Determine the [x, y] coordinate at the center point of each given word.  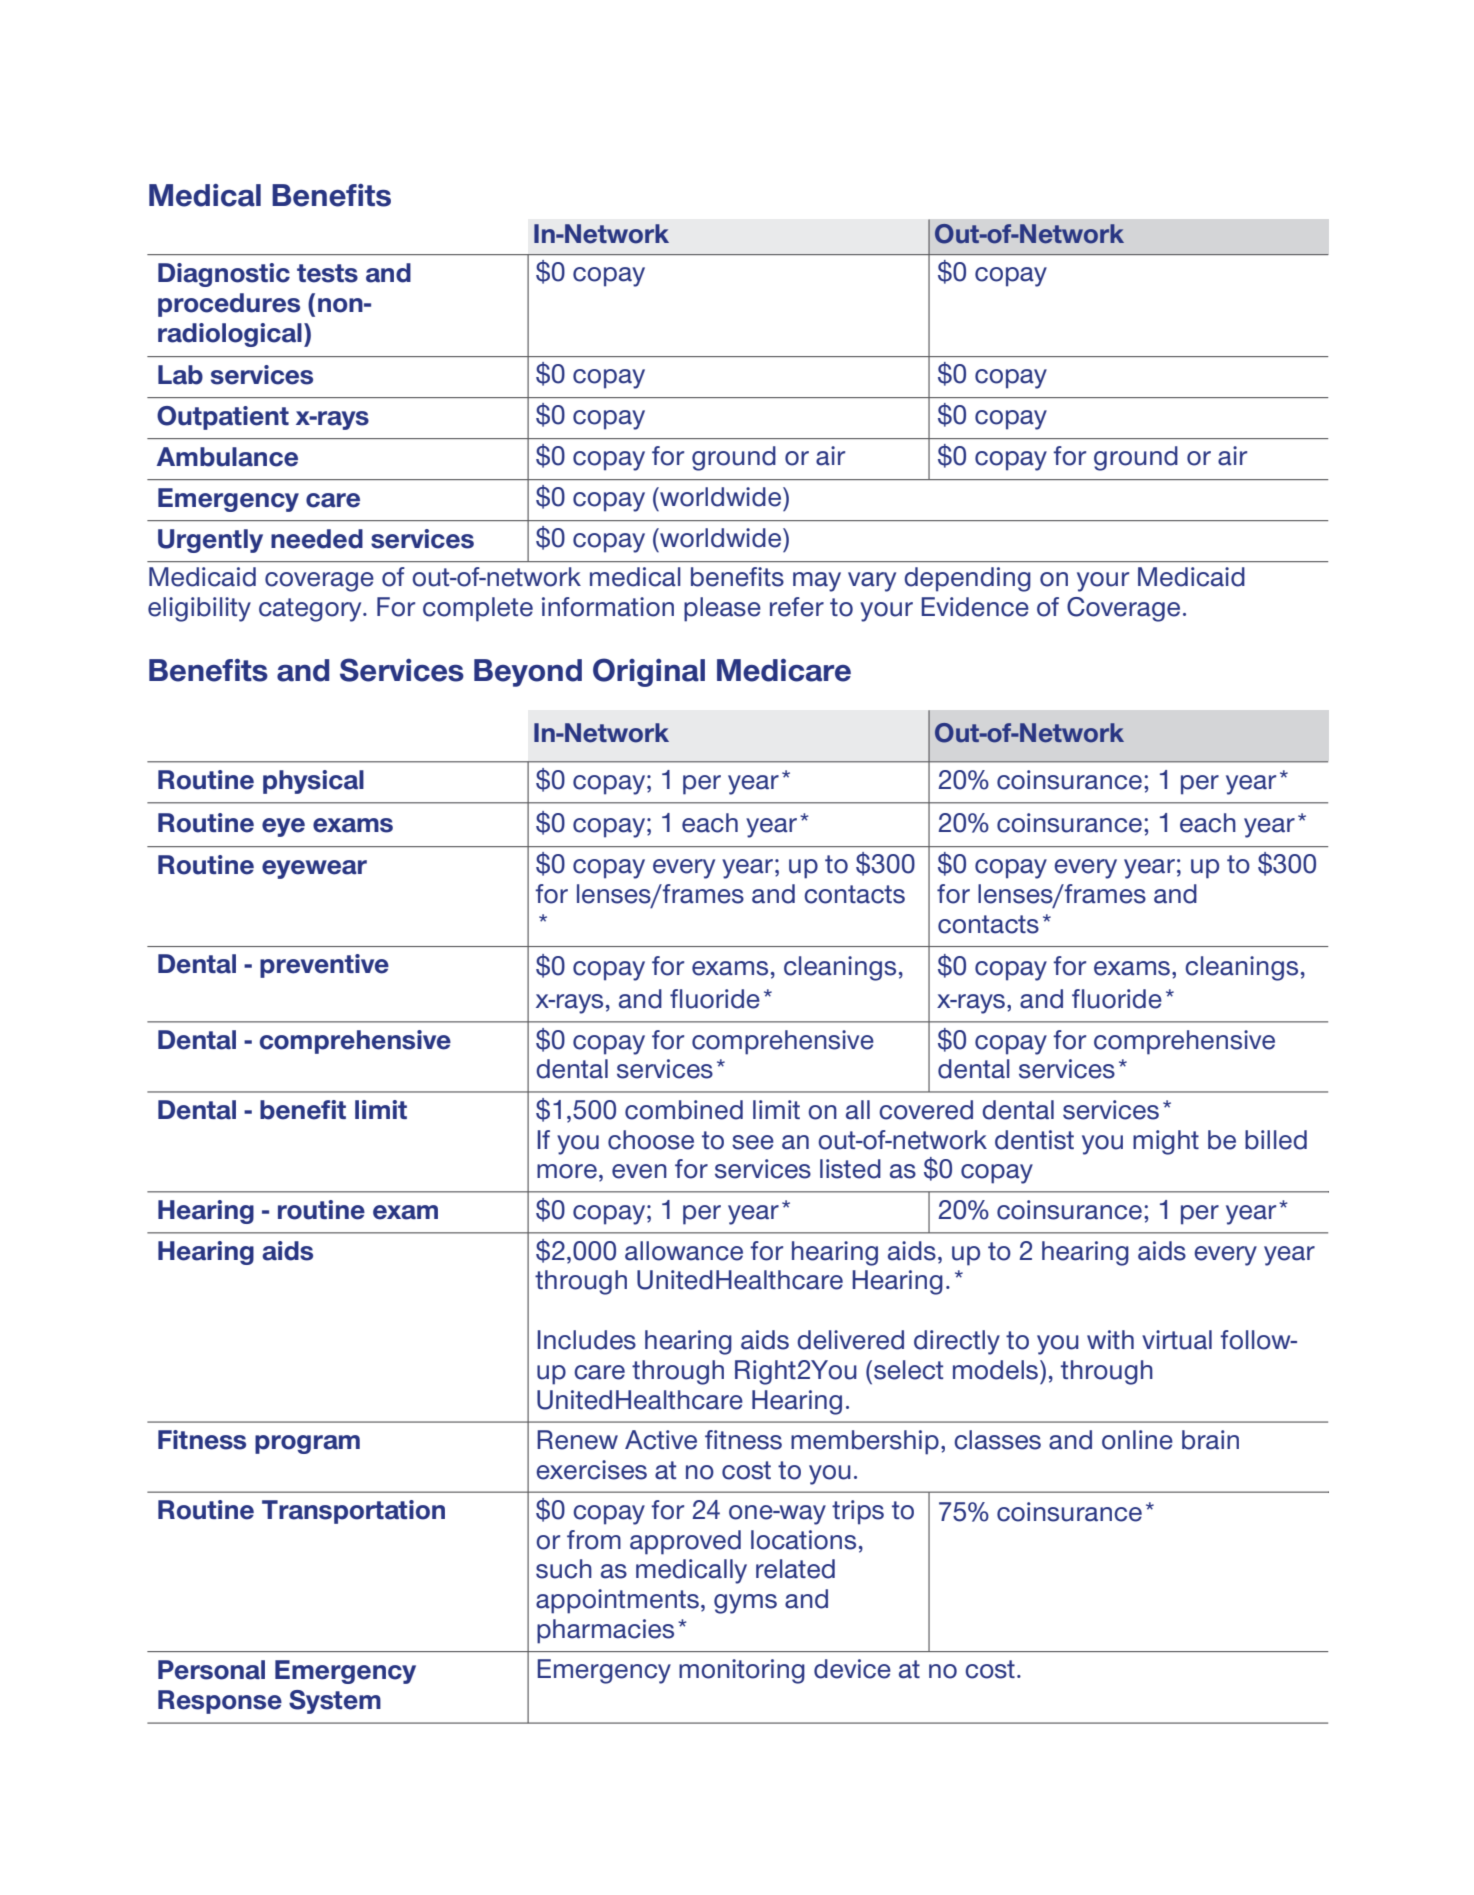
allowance [684, 1251]
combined [684, 1110]
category [311, 610]
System [335, 1702]
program [307, 1444]
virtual [1177, 1340]
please [722, 609]
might [1166, 1142]
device [852, 1669]
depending [967, 579]
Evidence [975, 607]
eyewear [314, 869]
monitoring [742, 1671]
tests [327, 273]
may [817, 582]
